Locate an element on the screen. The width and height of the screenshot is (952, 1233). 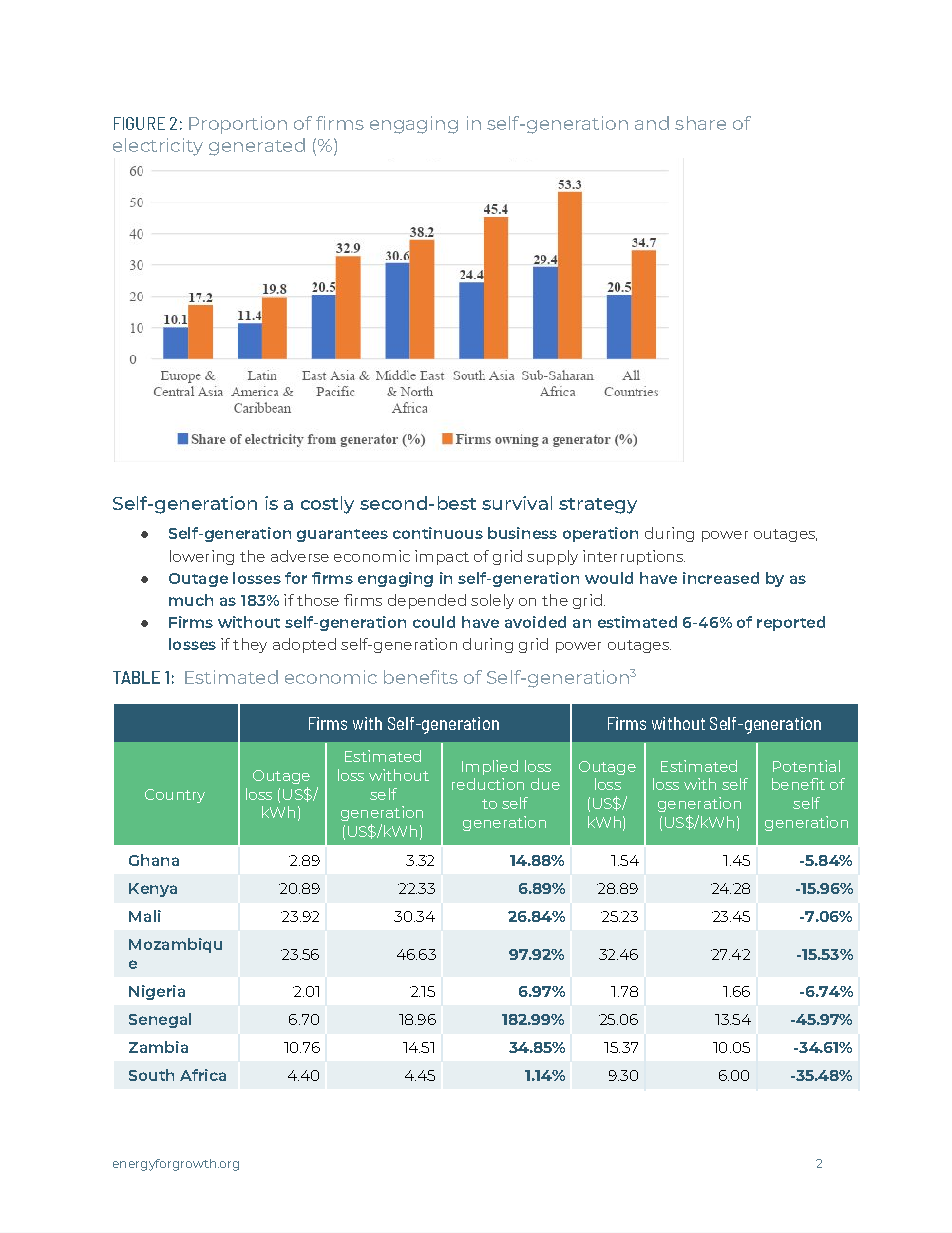
Potential is located at coordinates (806, 766).
